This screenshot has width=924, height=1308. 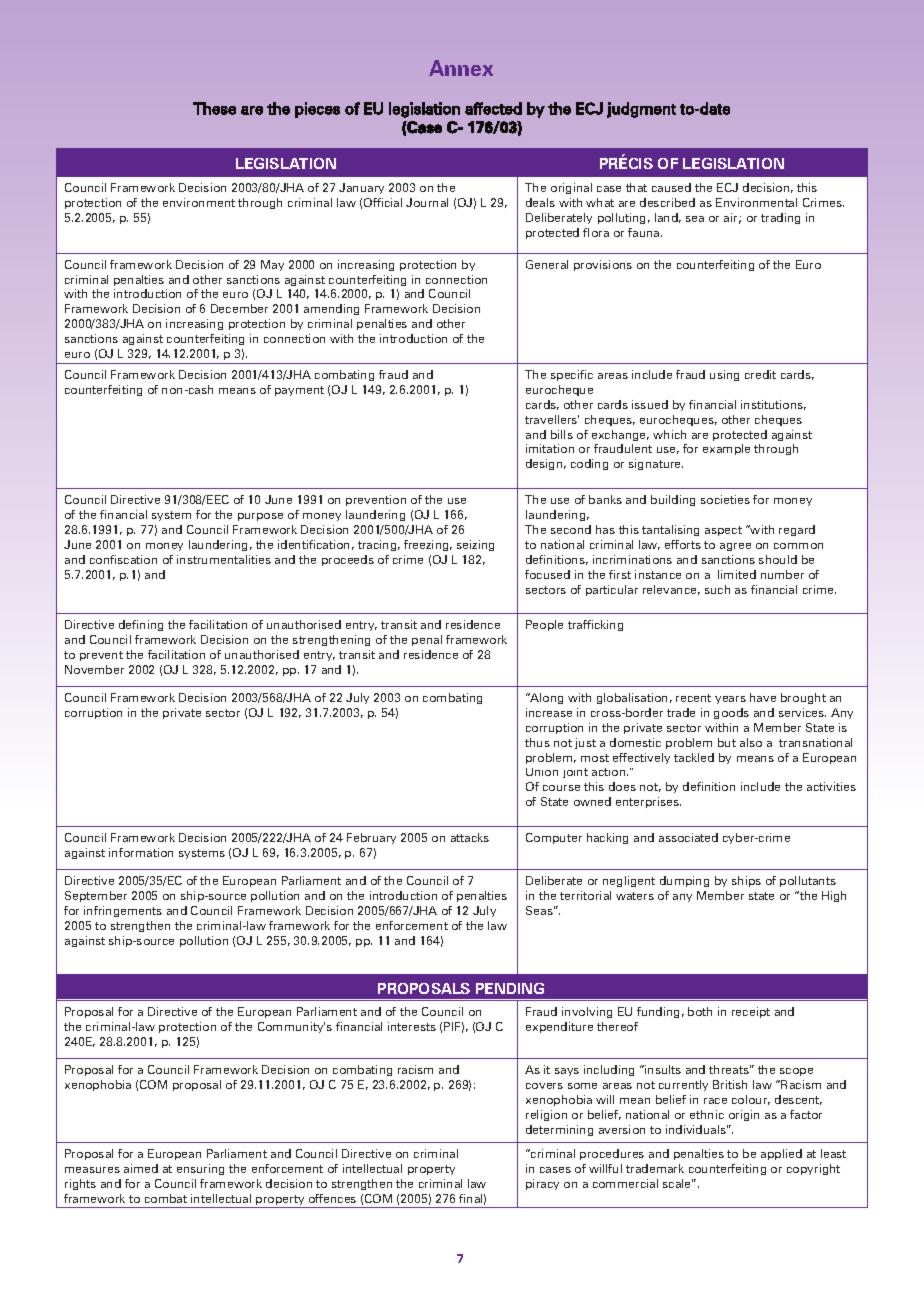 I want to click on judgment, so click(x=641, y=110).
